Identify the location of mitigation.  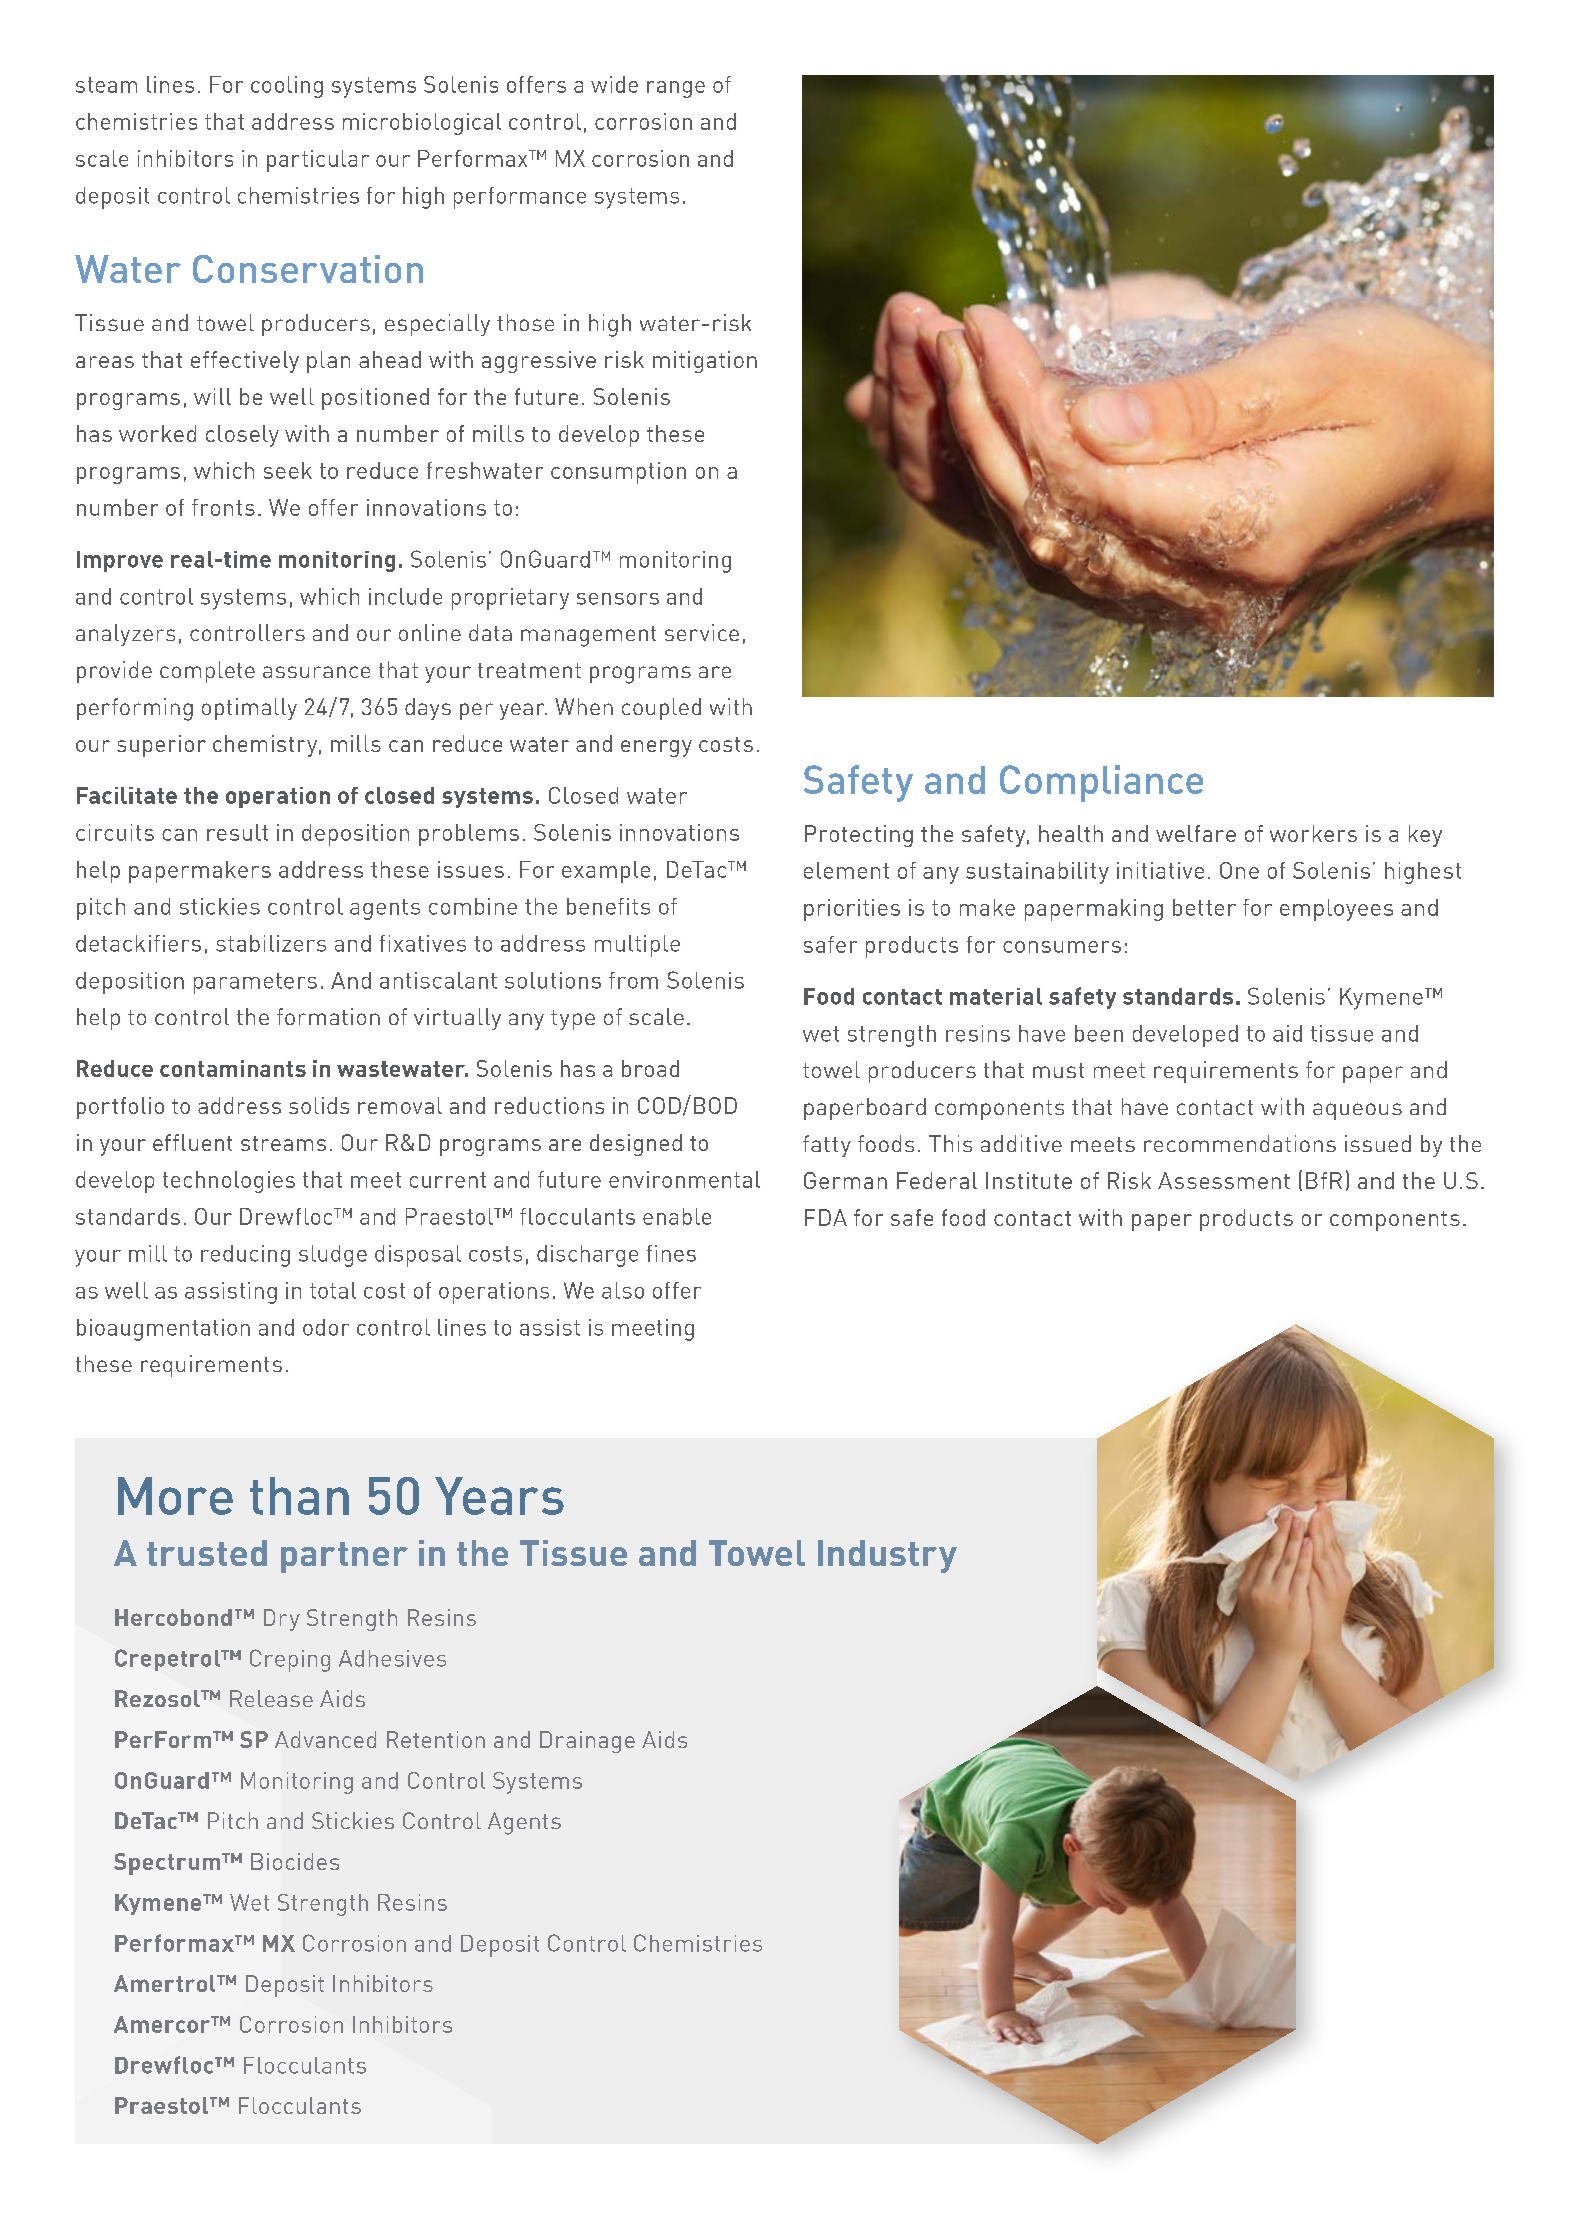
(705, 362).
